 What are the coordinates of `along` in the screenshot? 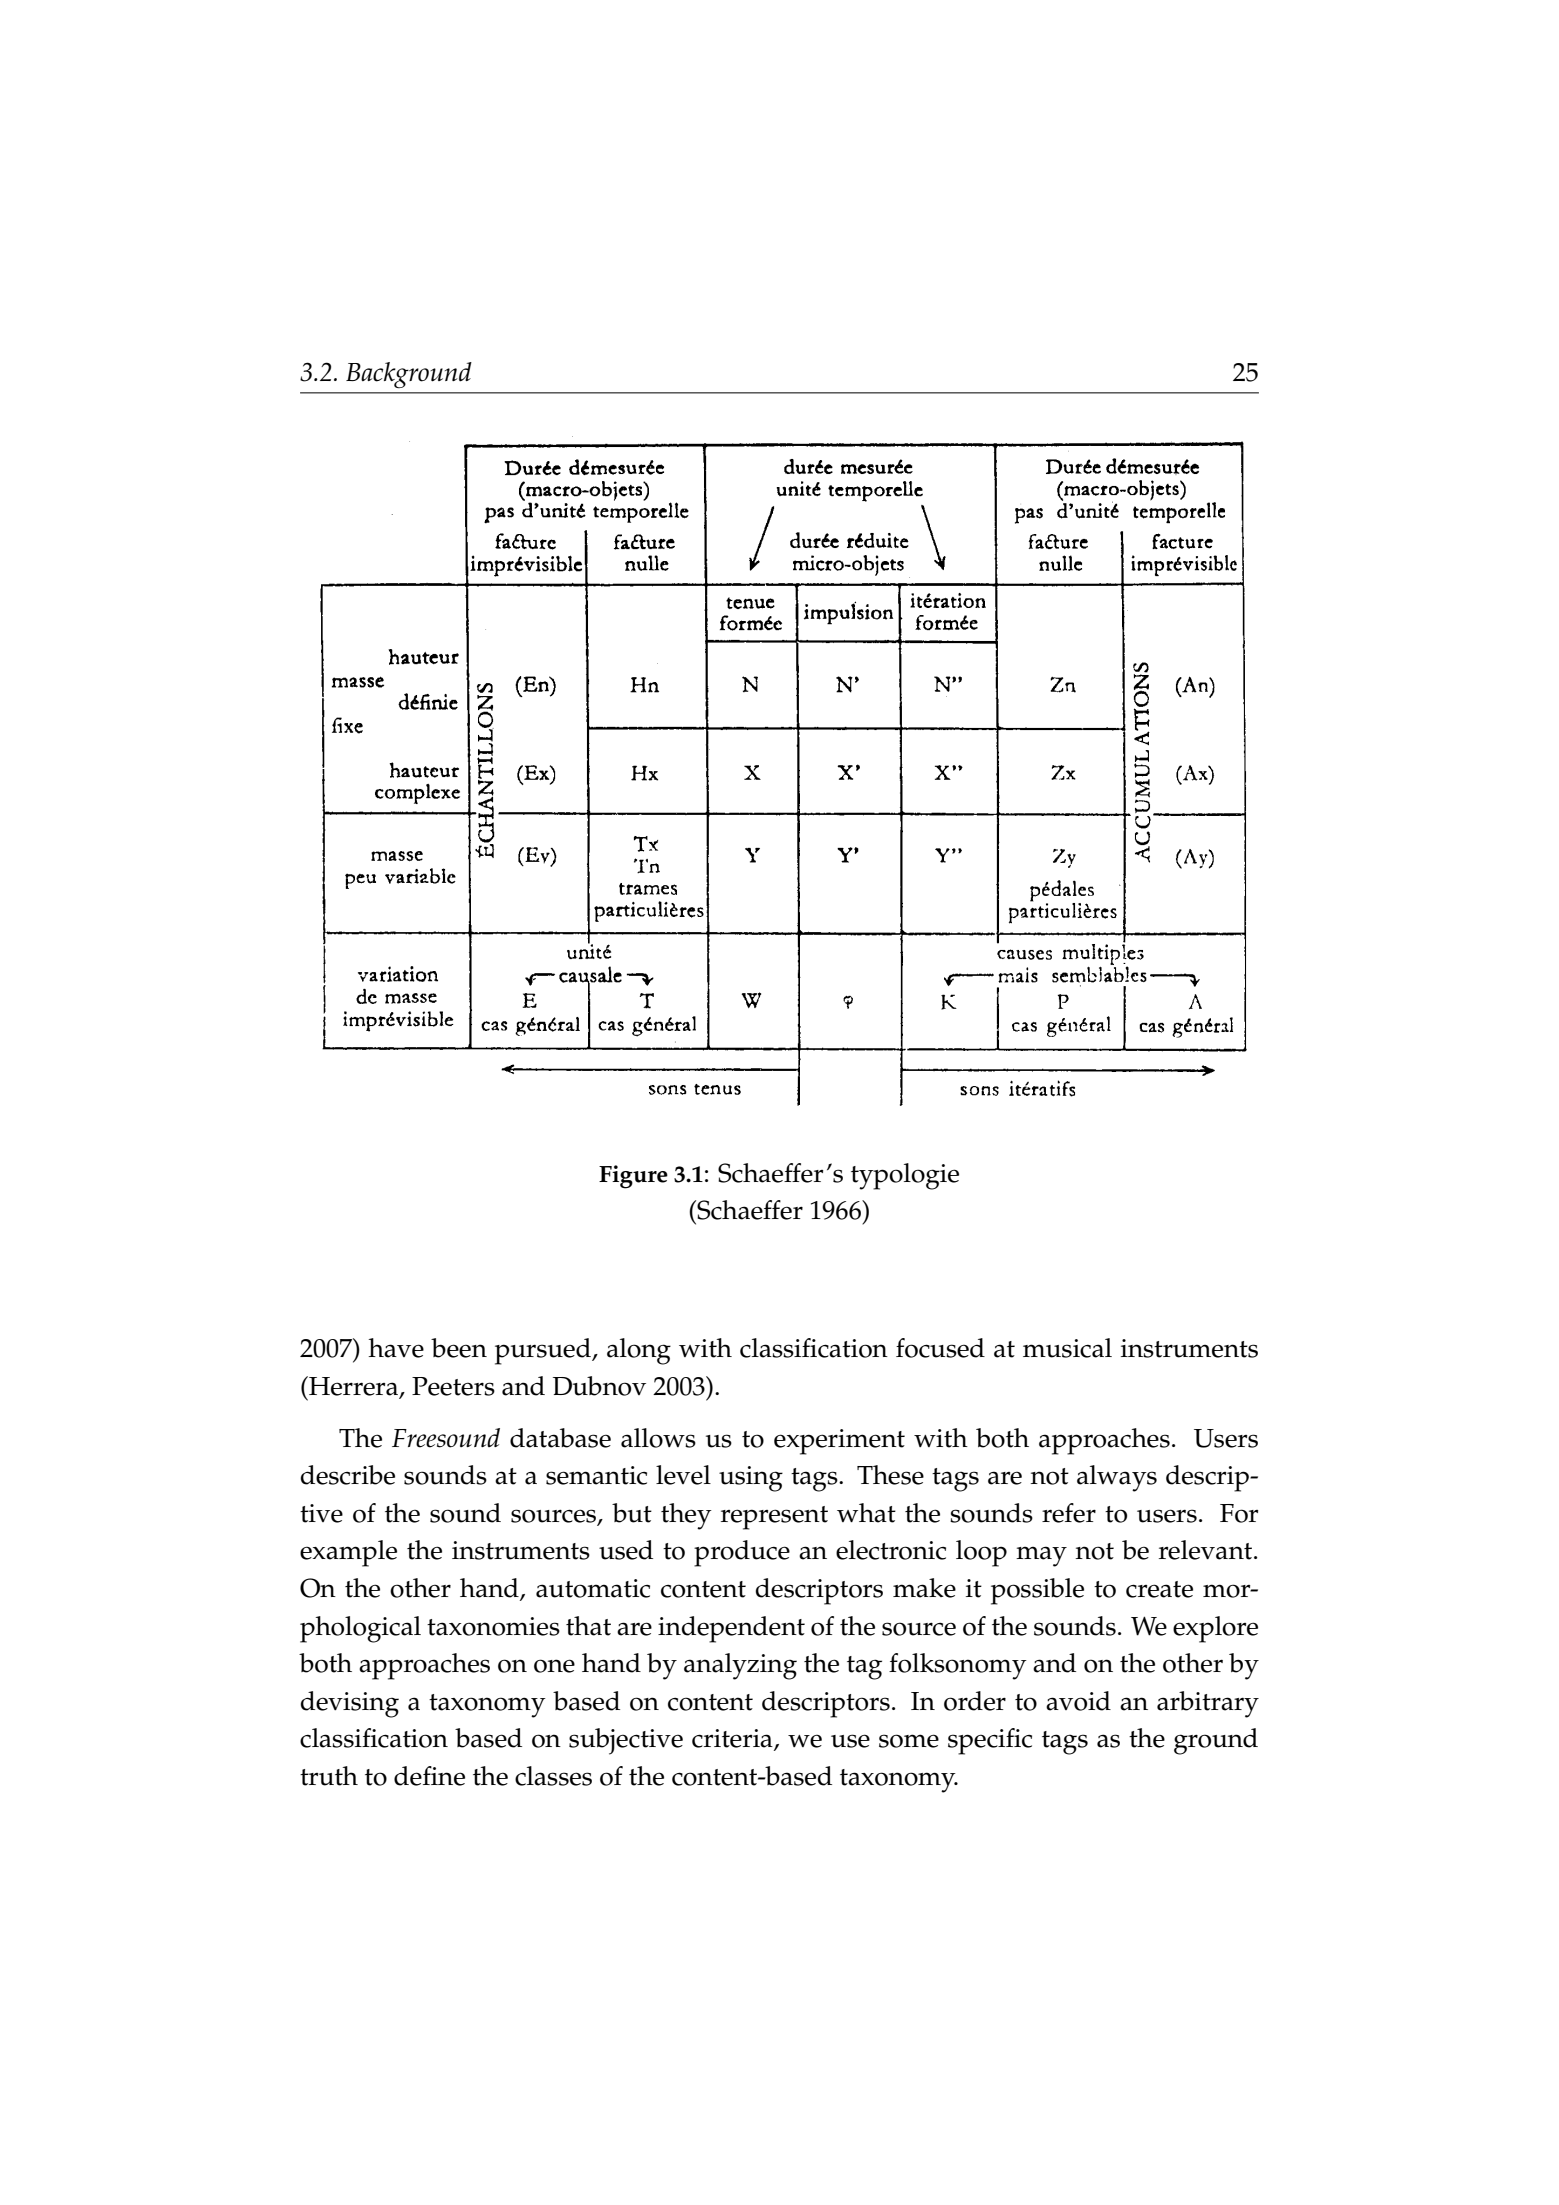 It's located at (639, 1351).
